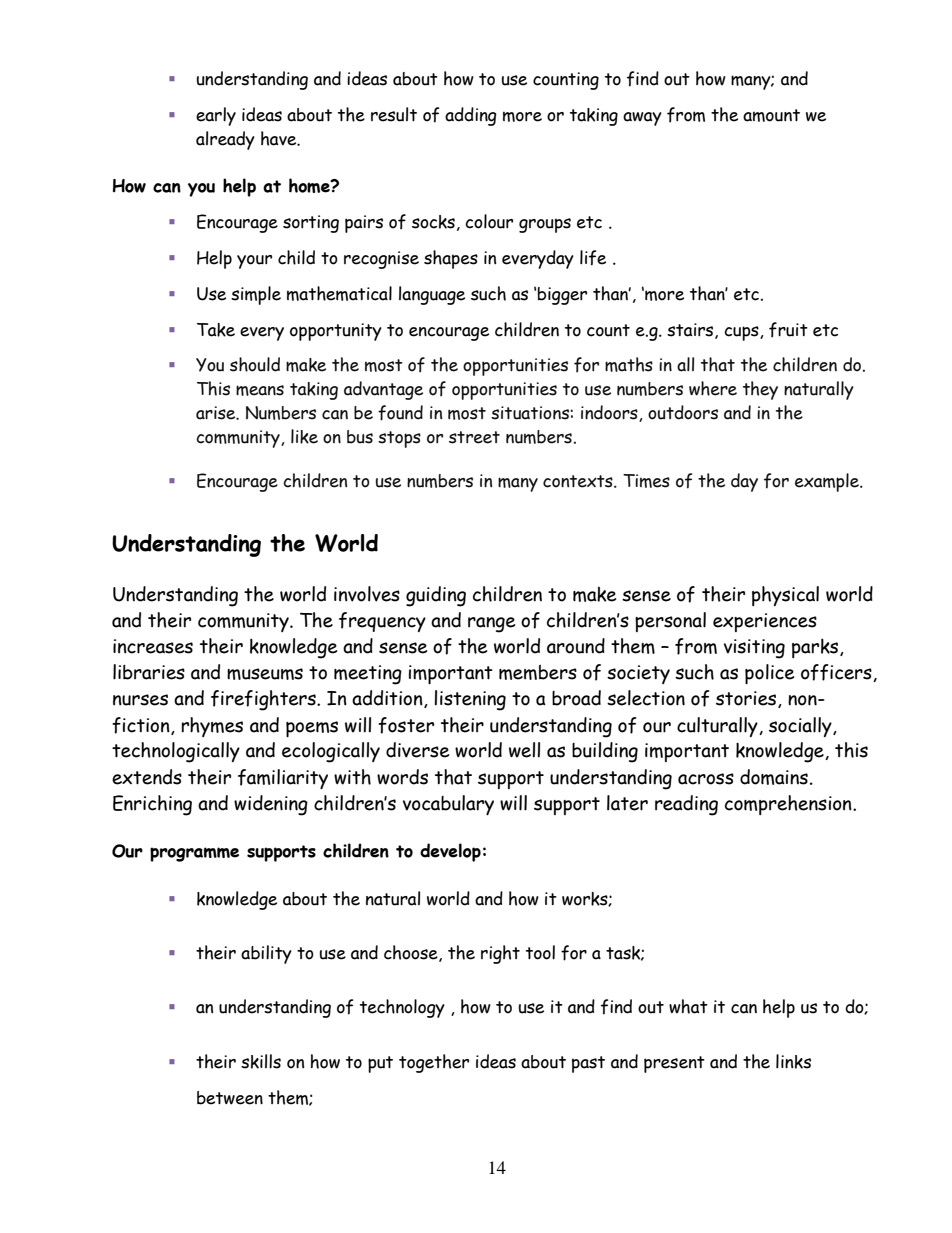 This image has height=1233, width=952. What do you see at coordinates (760, 390) in the image?
I see `they` at bounding box center [760, 390].
